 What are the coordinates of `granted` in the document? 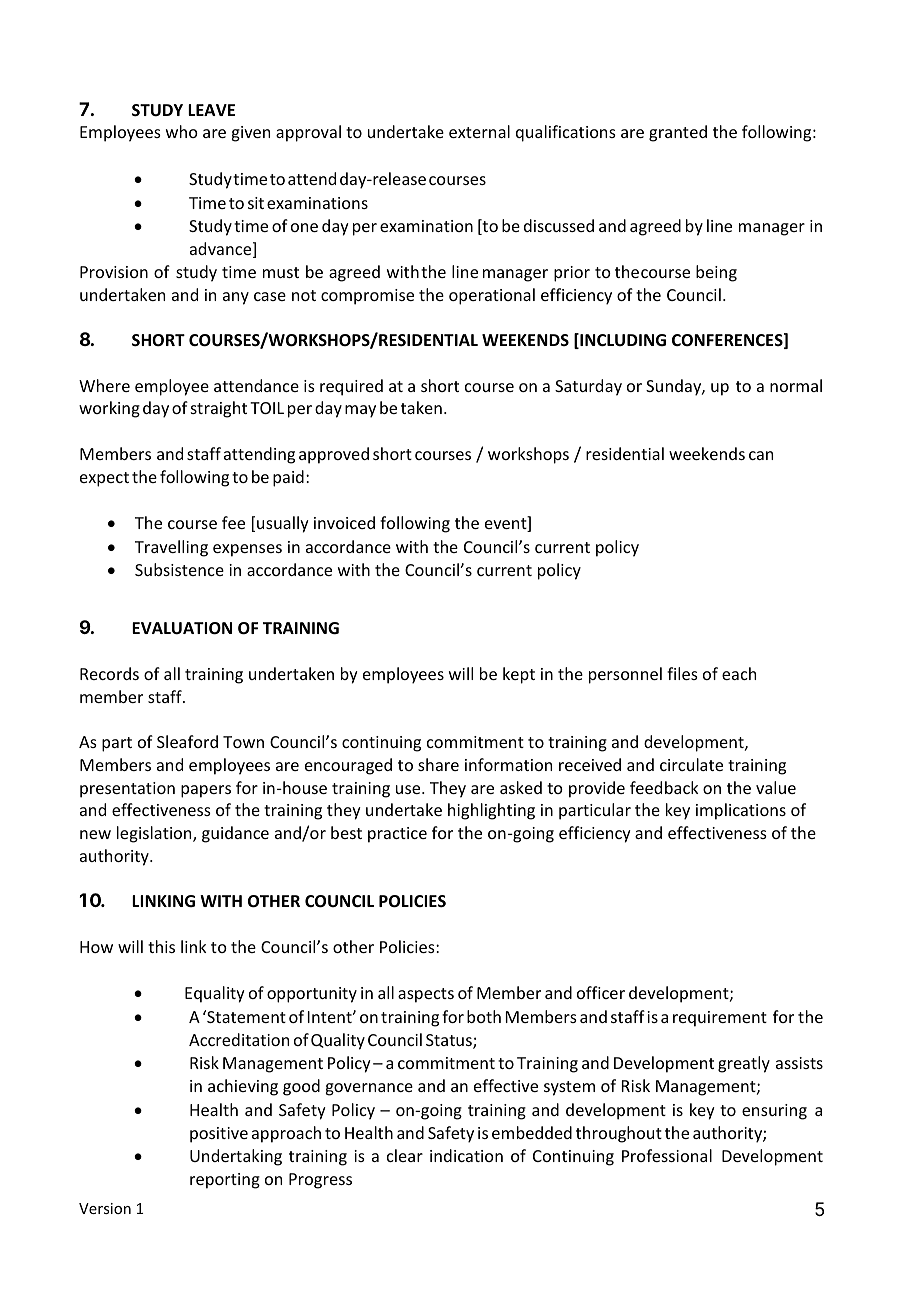 It's located at (678, 133).
